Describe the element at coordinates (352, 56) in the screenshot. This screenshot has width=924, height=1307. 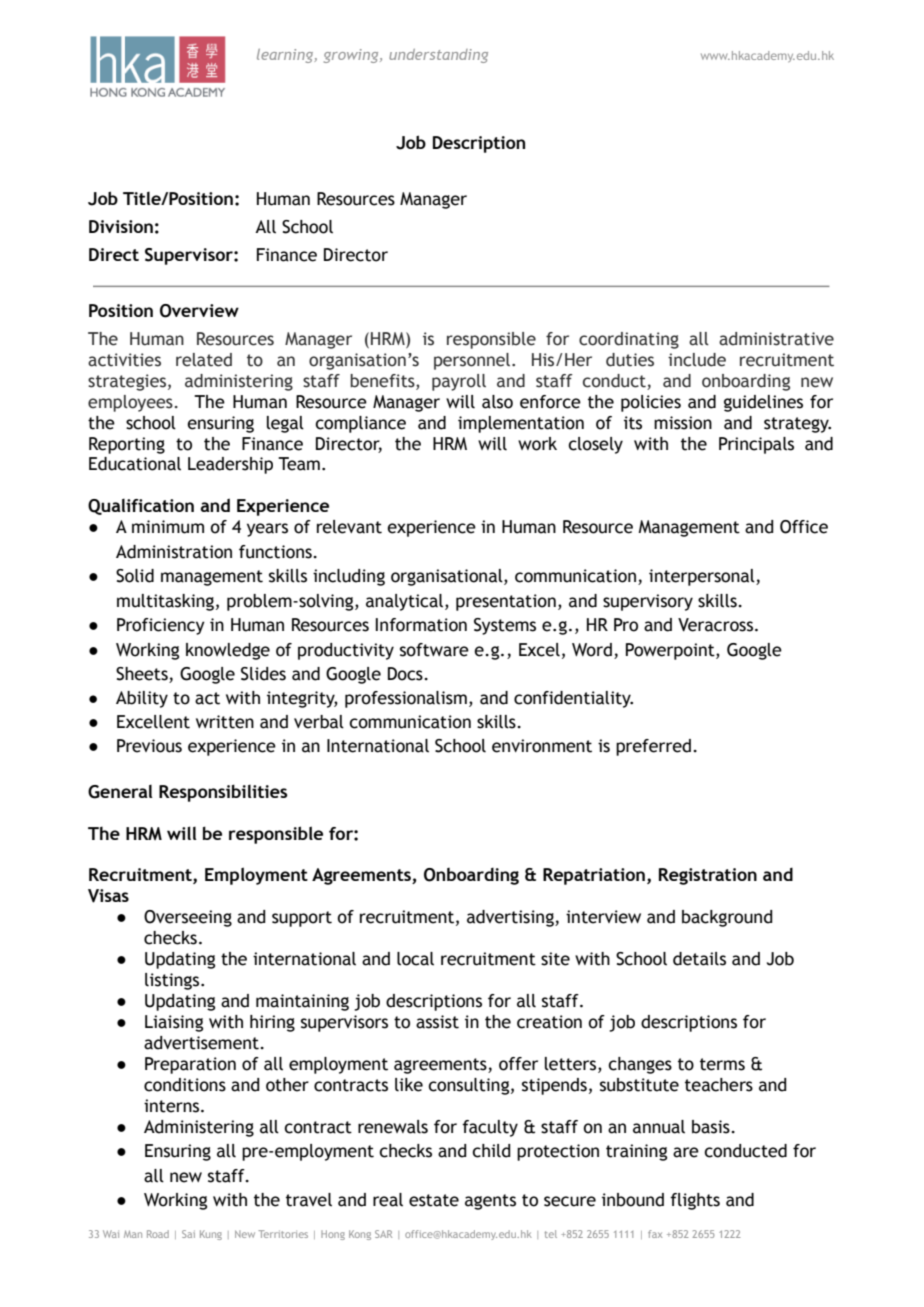
I see `growing` at that location.
